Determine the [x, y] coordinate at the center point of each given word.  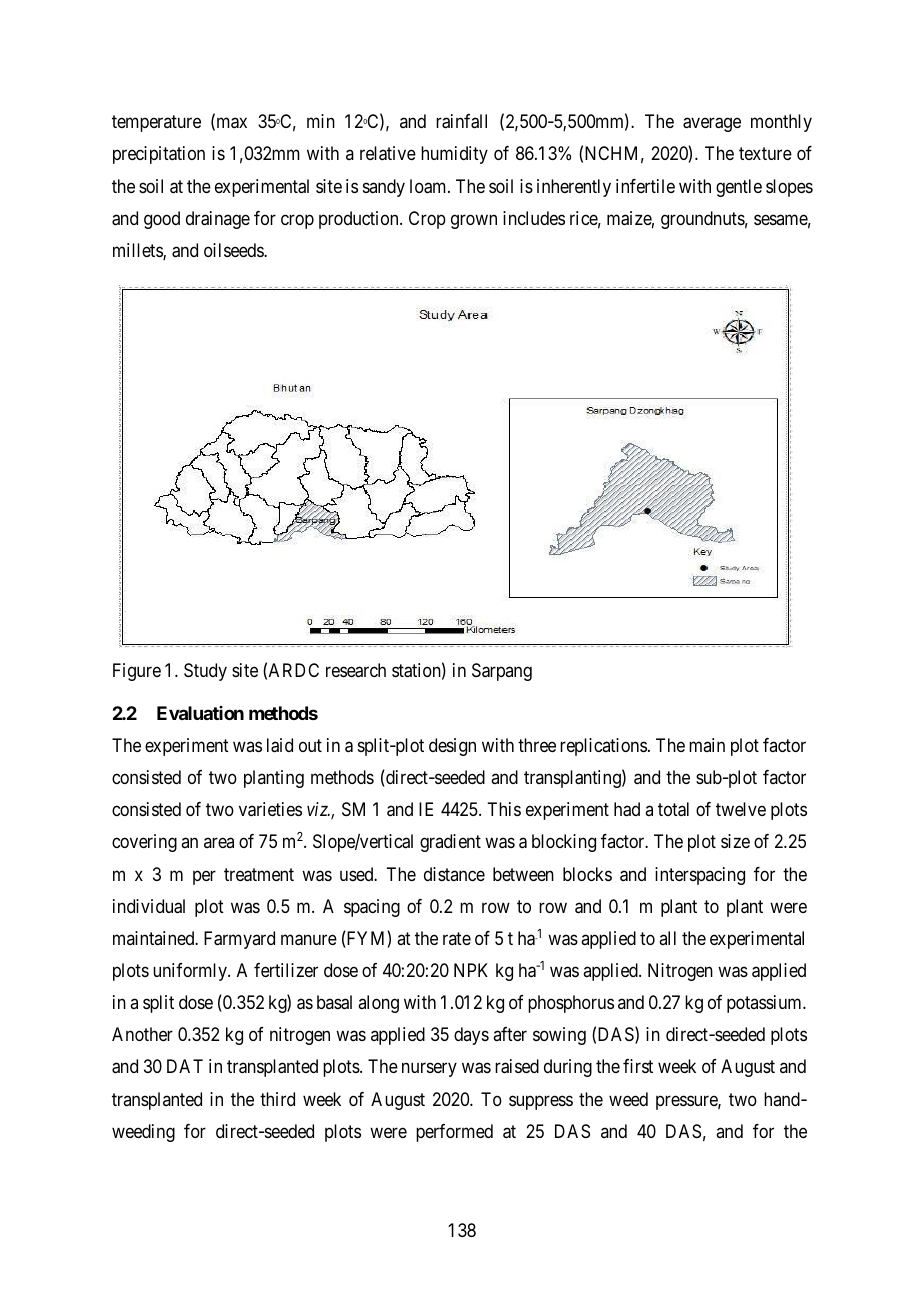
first [638, 1066]
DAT [185, 1066]
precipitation [159, 155]
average [712, 125]
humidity [454, 155]
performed [454, 1133]
